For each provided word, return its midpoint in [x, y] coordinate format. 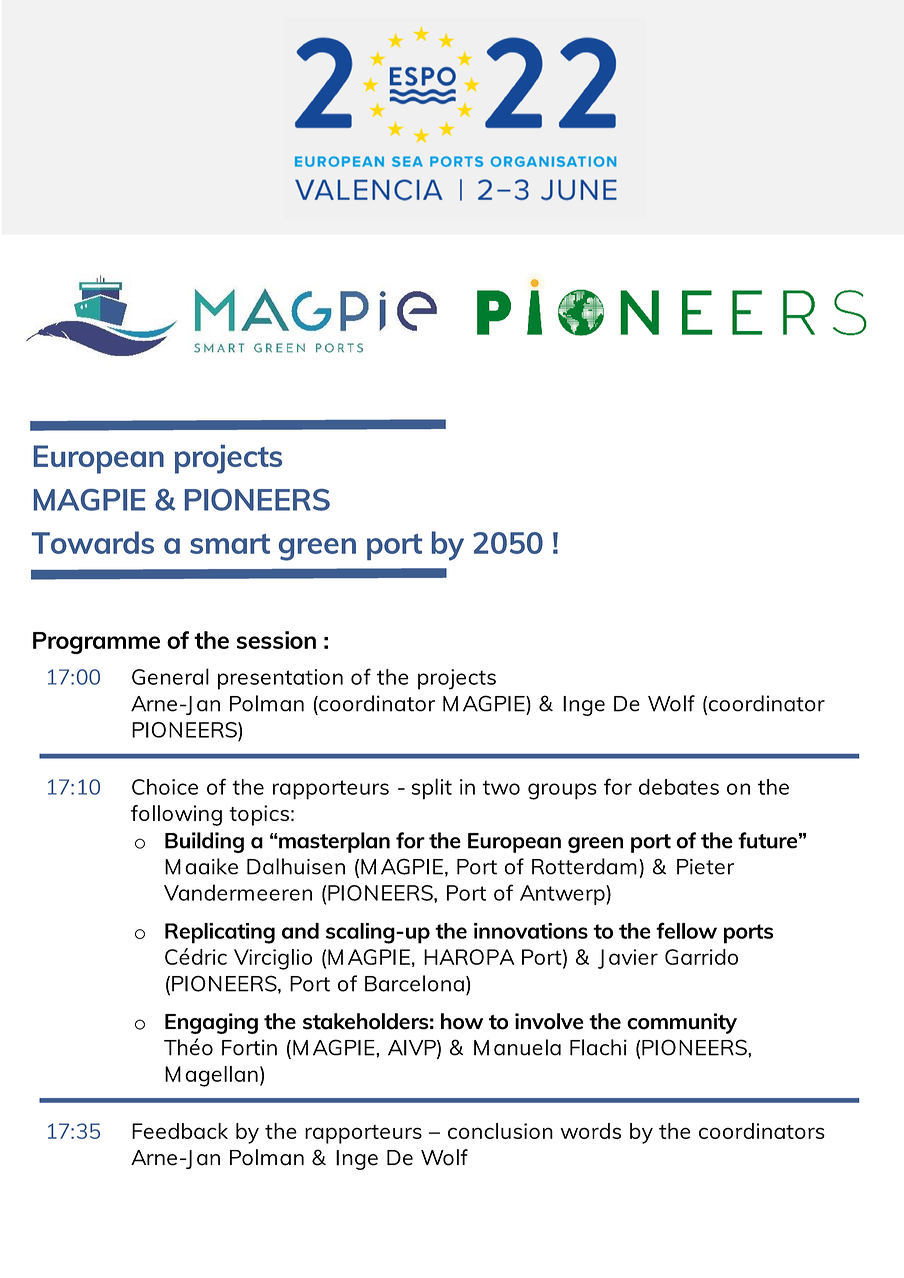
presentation [280, 679]
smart [230, 544]
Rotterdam [584, 866]
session [276, 640]
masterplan [333, 842]
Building [204, 842]
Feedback [180, 1131]
